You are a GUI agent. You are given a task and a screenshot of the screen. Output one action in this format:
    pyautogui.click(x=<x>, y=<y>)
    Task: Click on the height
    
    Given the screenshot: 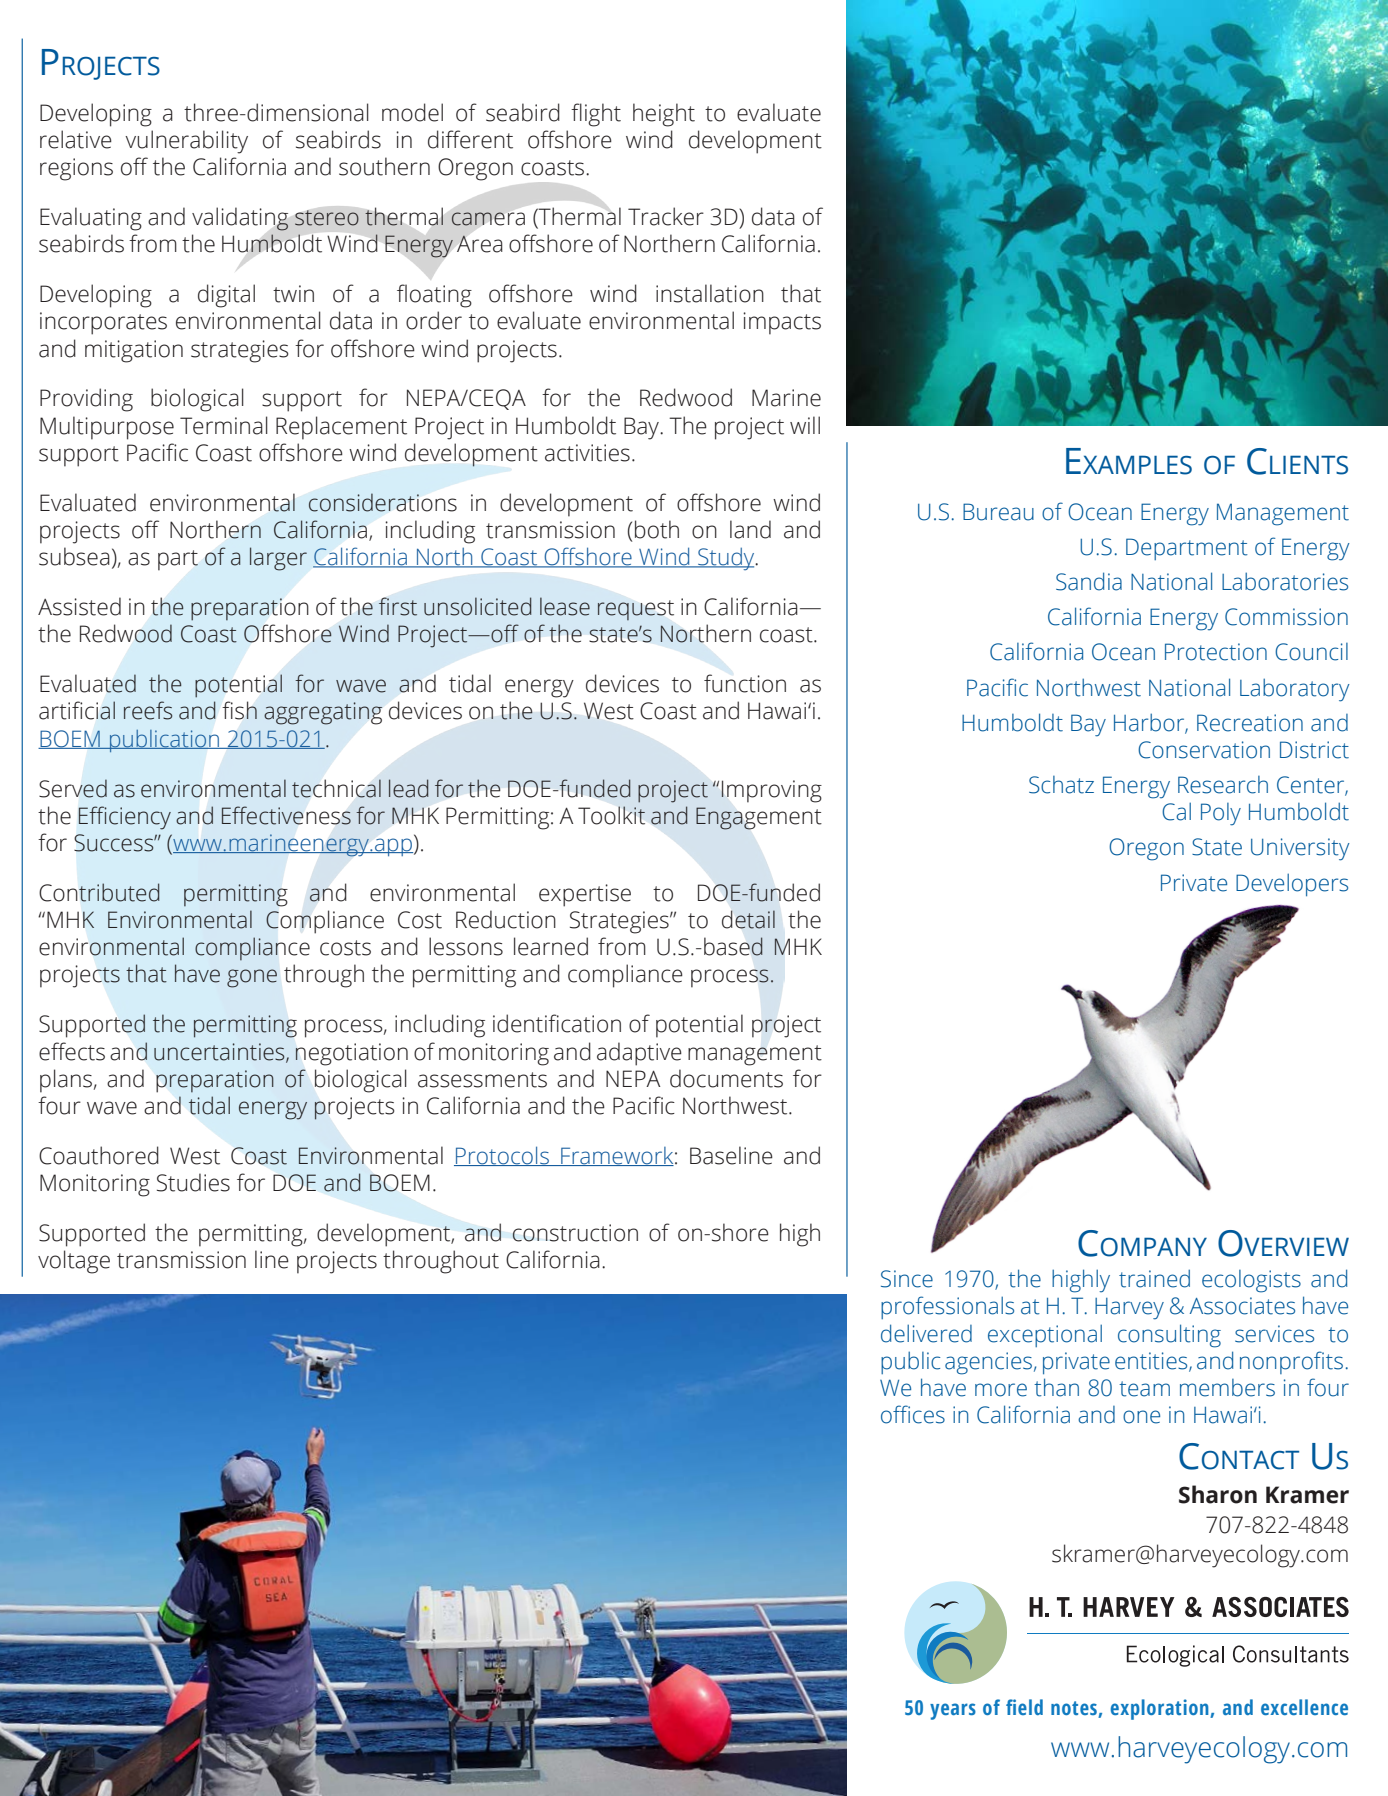 What is the action you would take?
    pyautogui.click(x=664, y=115)
